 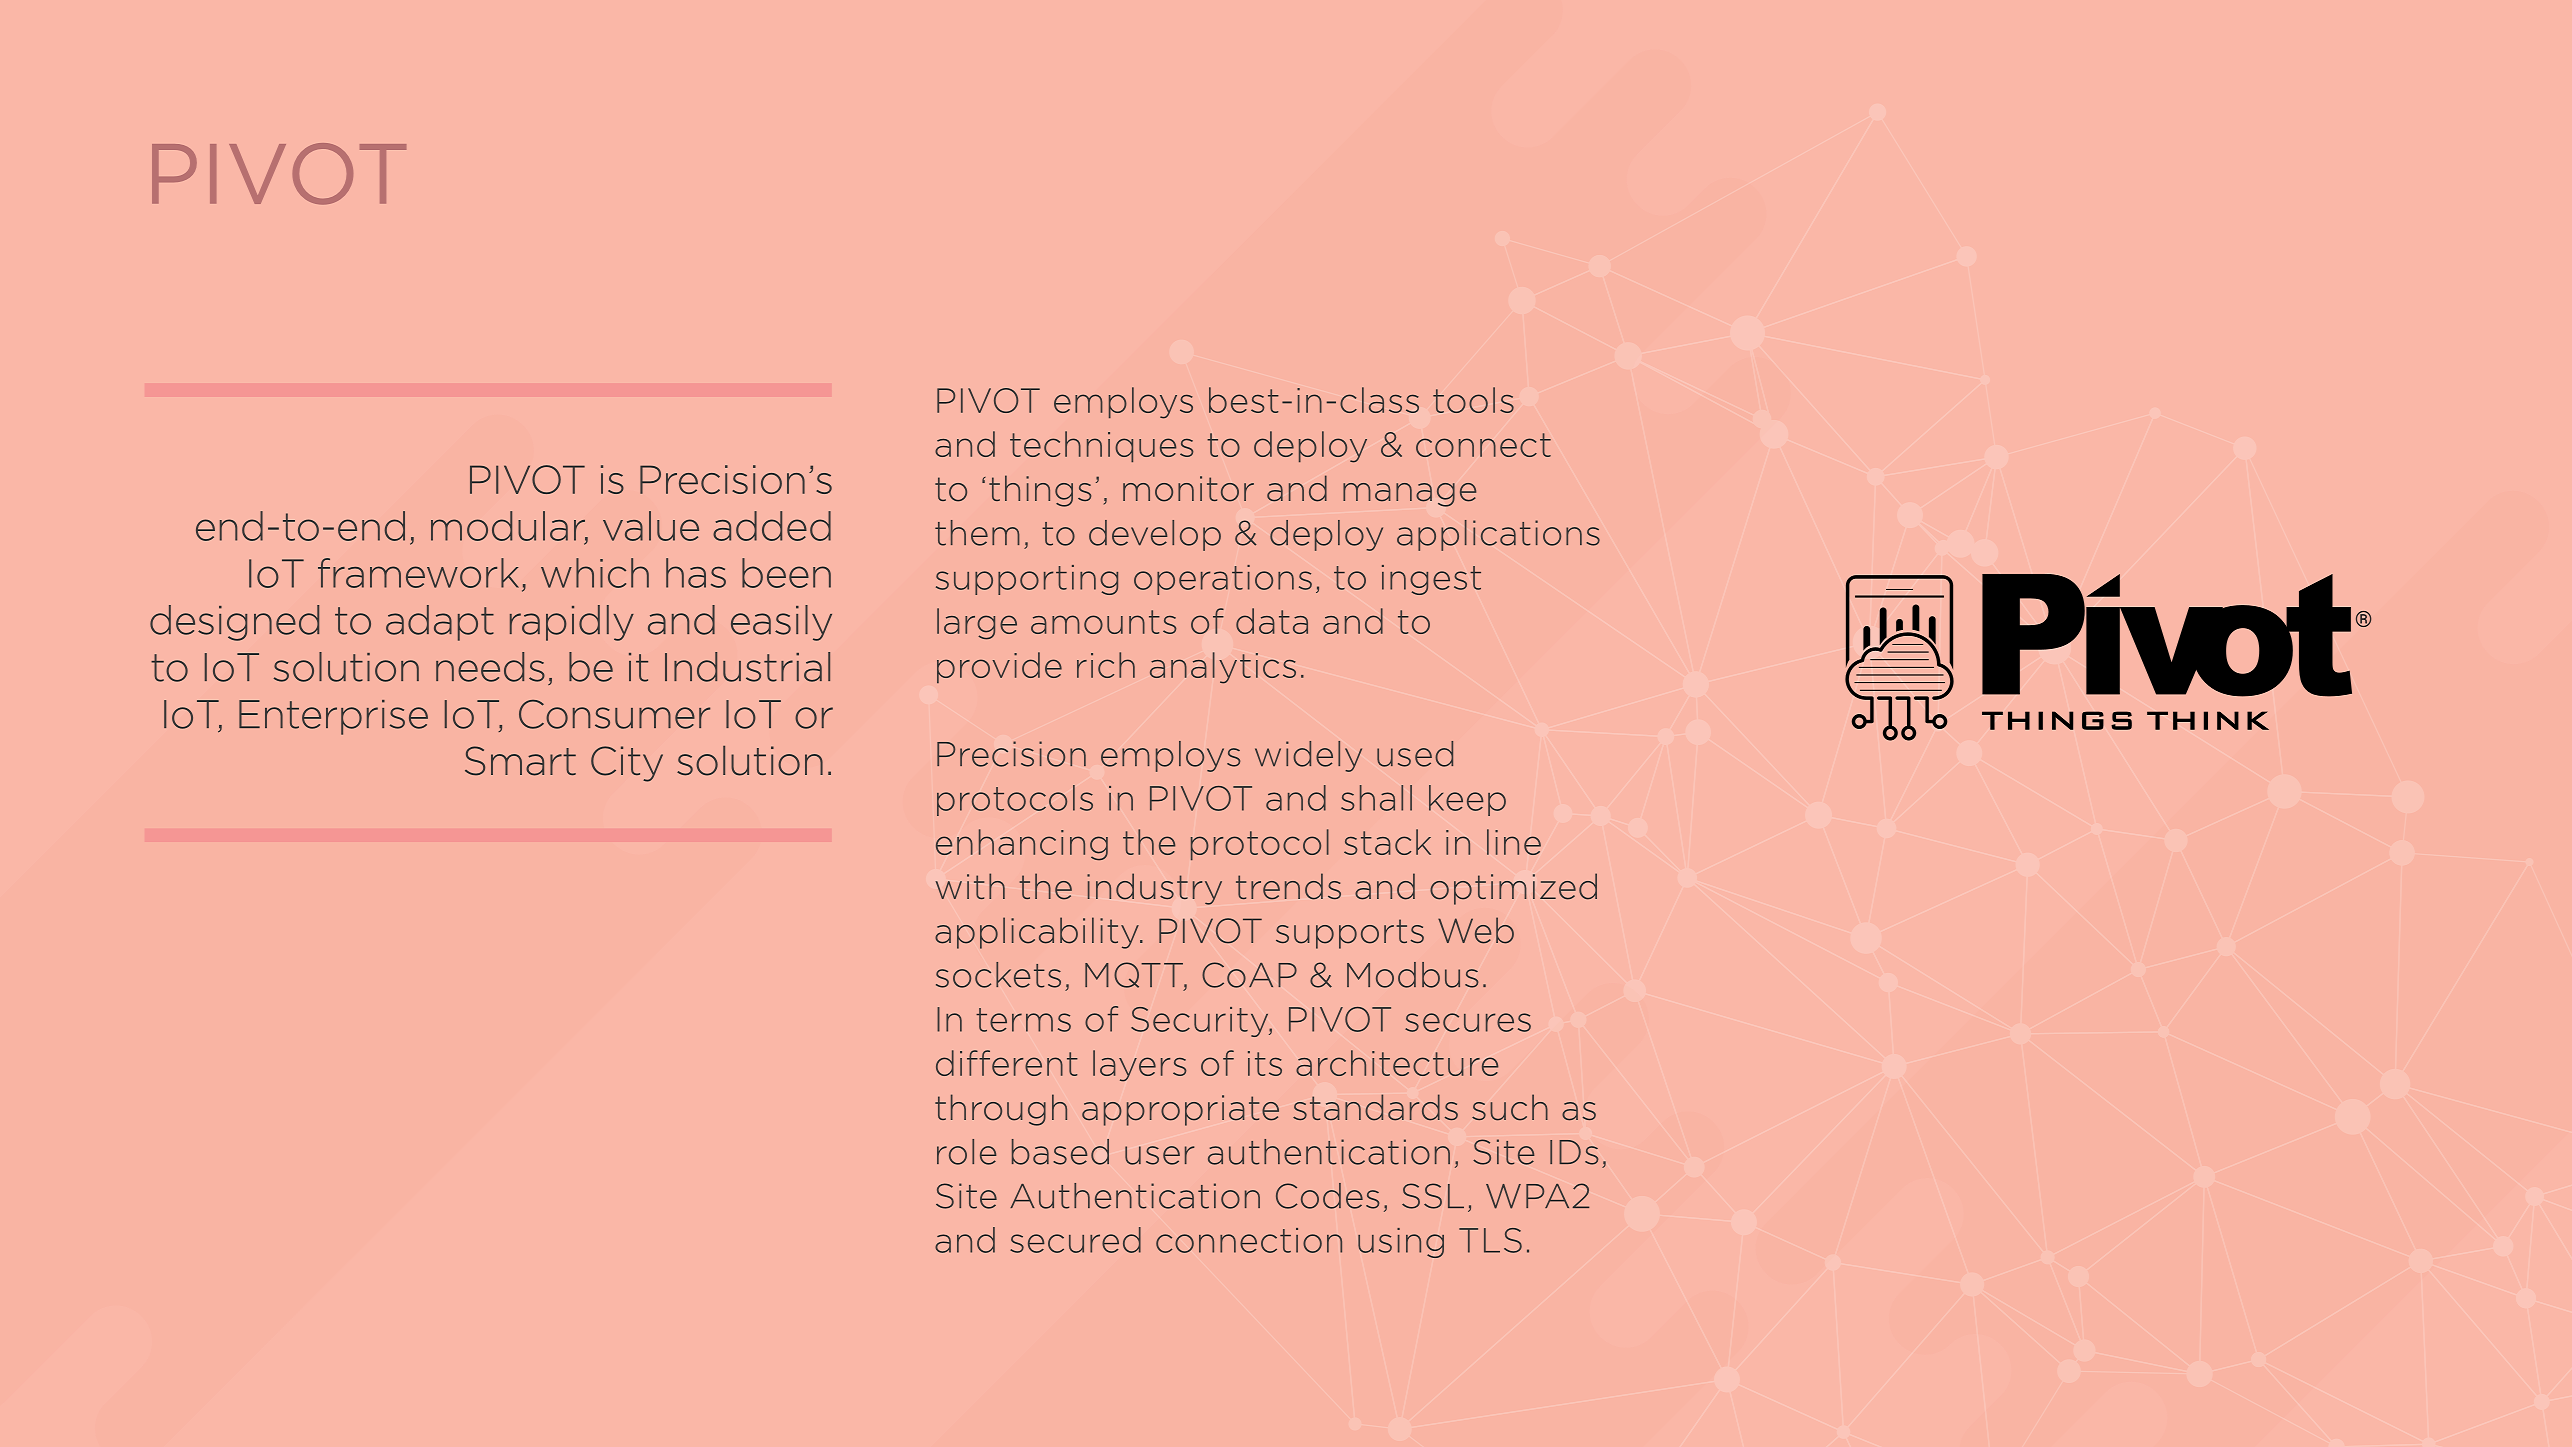 I want to click on supports, so click(x=1350, y=934).
